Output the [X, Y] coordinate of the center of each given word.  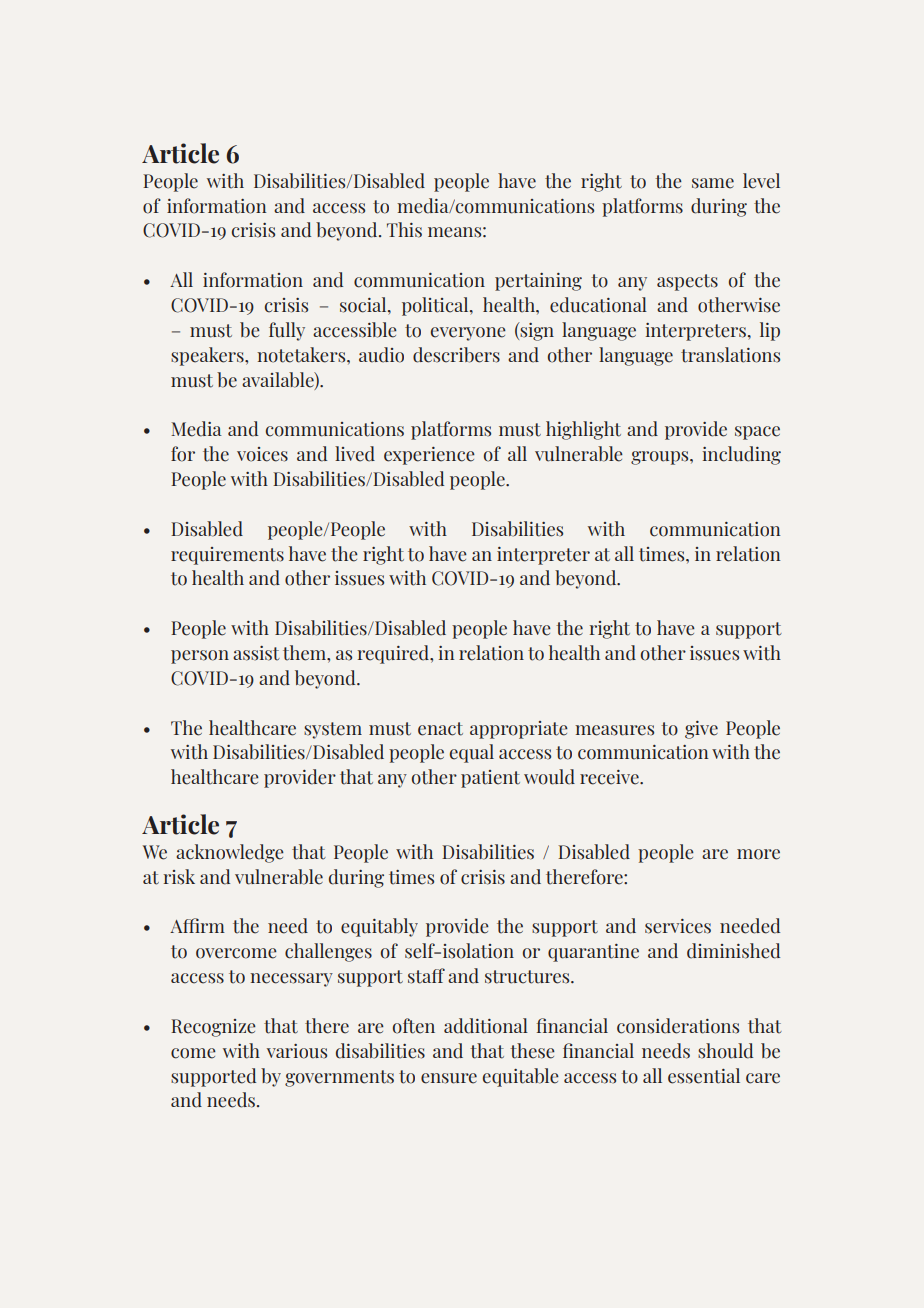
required [394, 654]
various [297, 1051]
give [701, 730]
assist [256, 653]
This [404, 230]
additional [486, 1026]
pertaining [538, 282]
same [713, 183]
